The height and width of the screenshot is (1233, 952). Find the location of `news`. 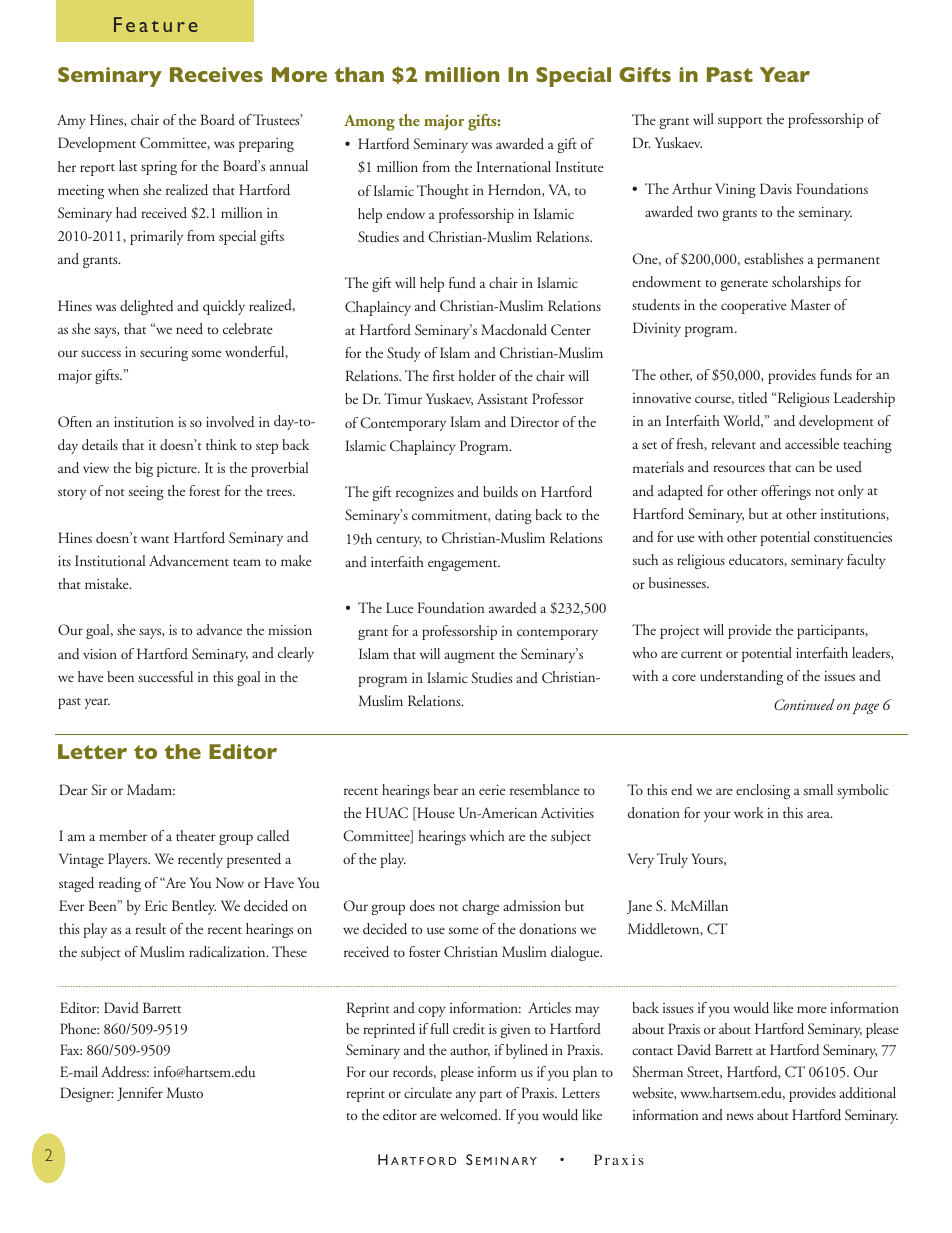

news is located at coordinates (740, 1116).
